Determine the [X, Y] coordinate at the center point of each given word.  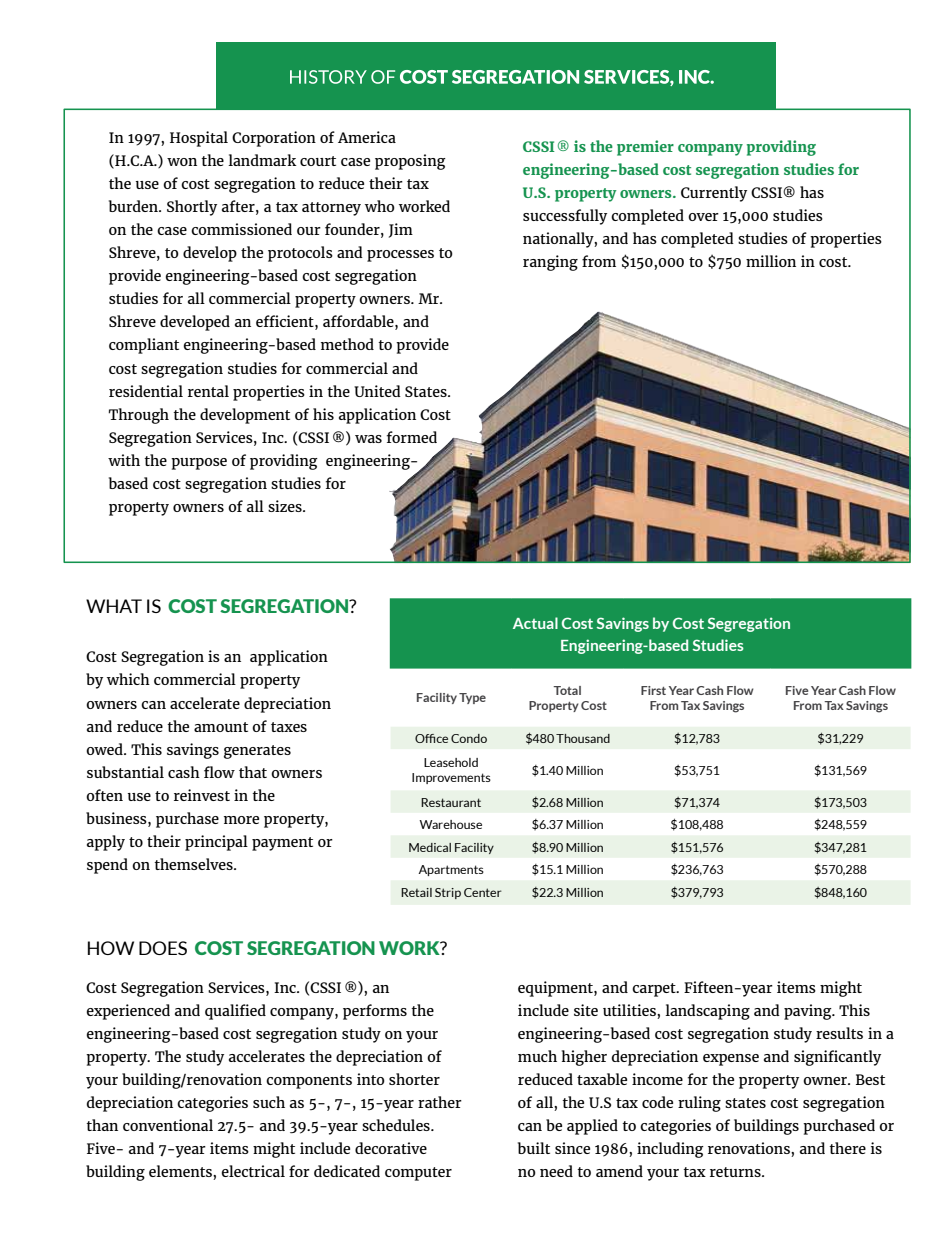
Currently [714, 194]
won [182, 162]
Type [472, 698]
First [653, 690]
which [128, 679]
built [534, 1148]
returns [736, 1172]
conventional [168, 1125]
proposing [410, 162]
